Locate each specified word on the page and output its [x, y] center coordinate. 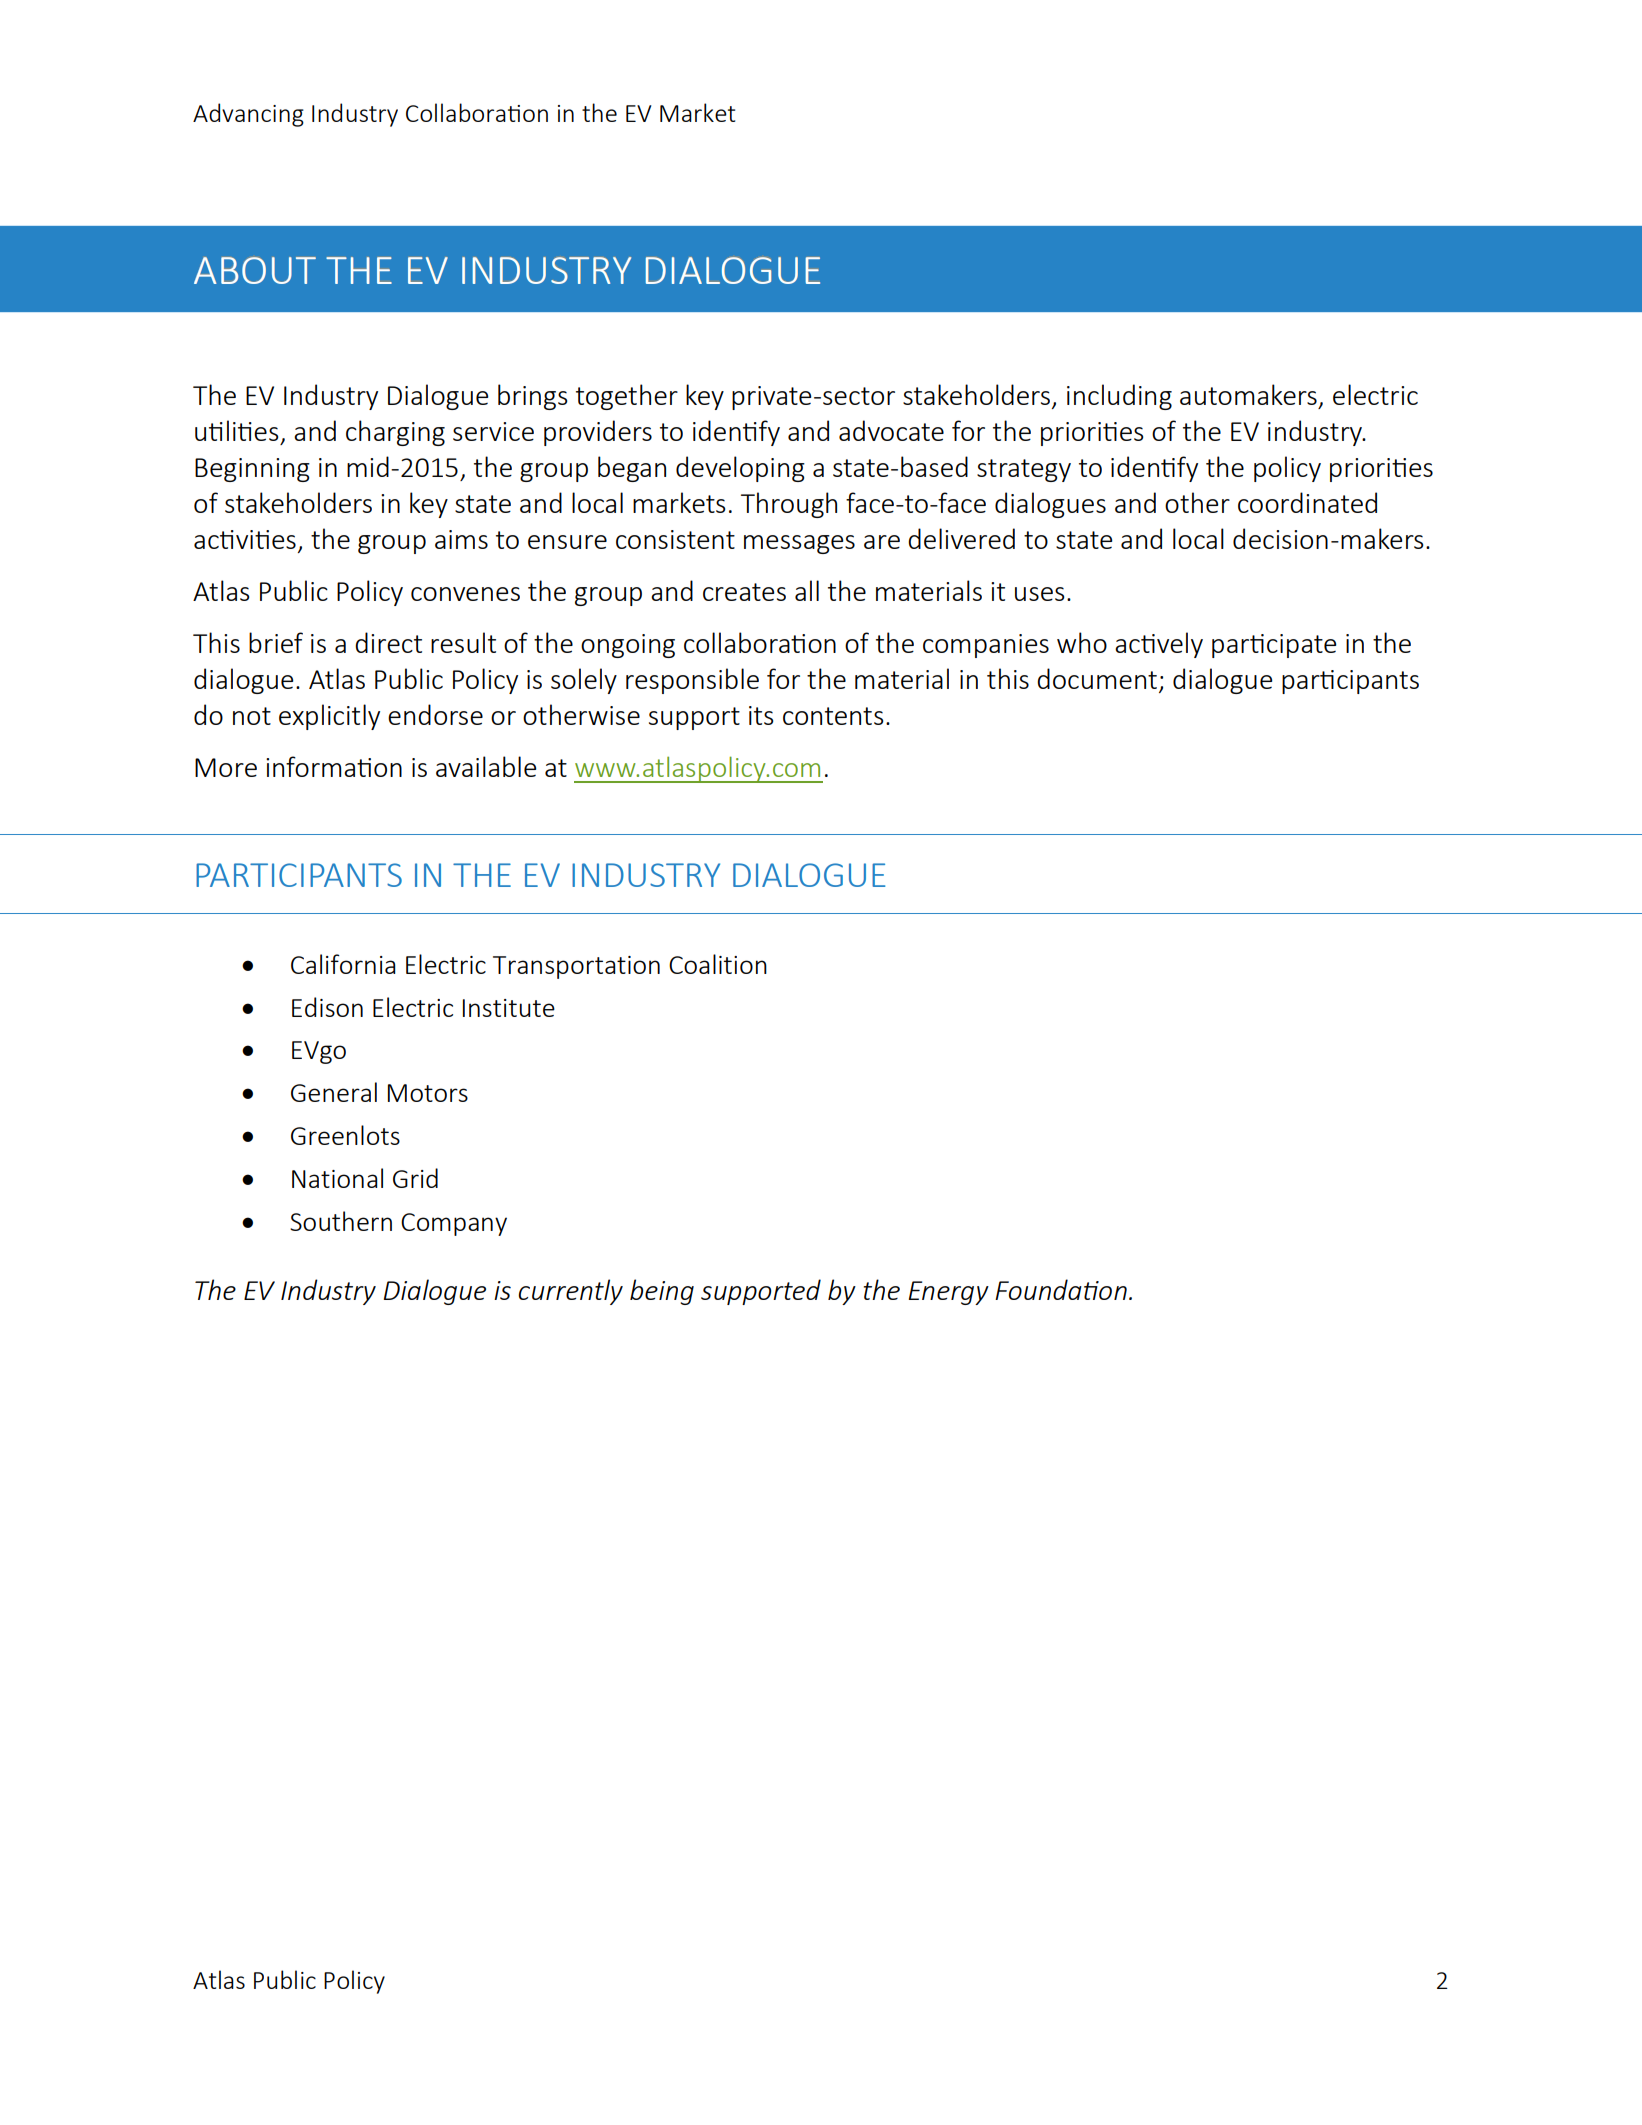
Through [789, 505]
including [1119, 397]
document [1097, 678]
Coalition [718, 964]
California [343, 964]
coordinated [1307, 502]
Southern [341, 1221]
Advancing [248, 115]
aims [461, 539]
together [627, 397]
